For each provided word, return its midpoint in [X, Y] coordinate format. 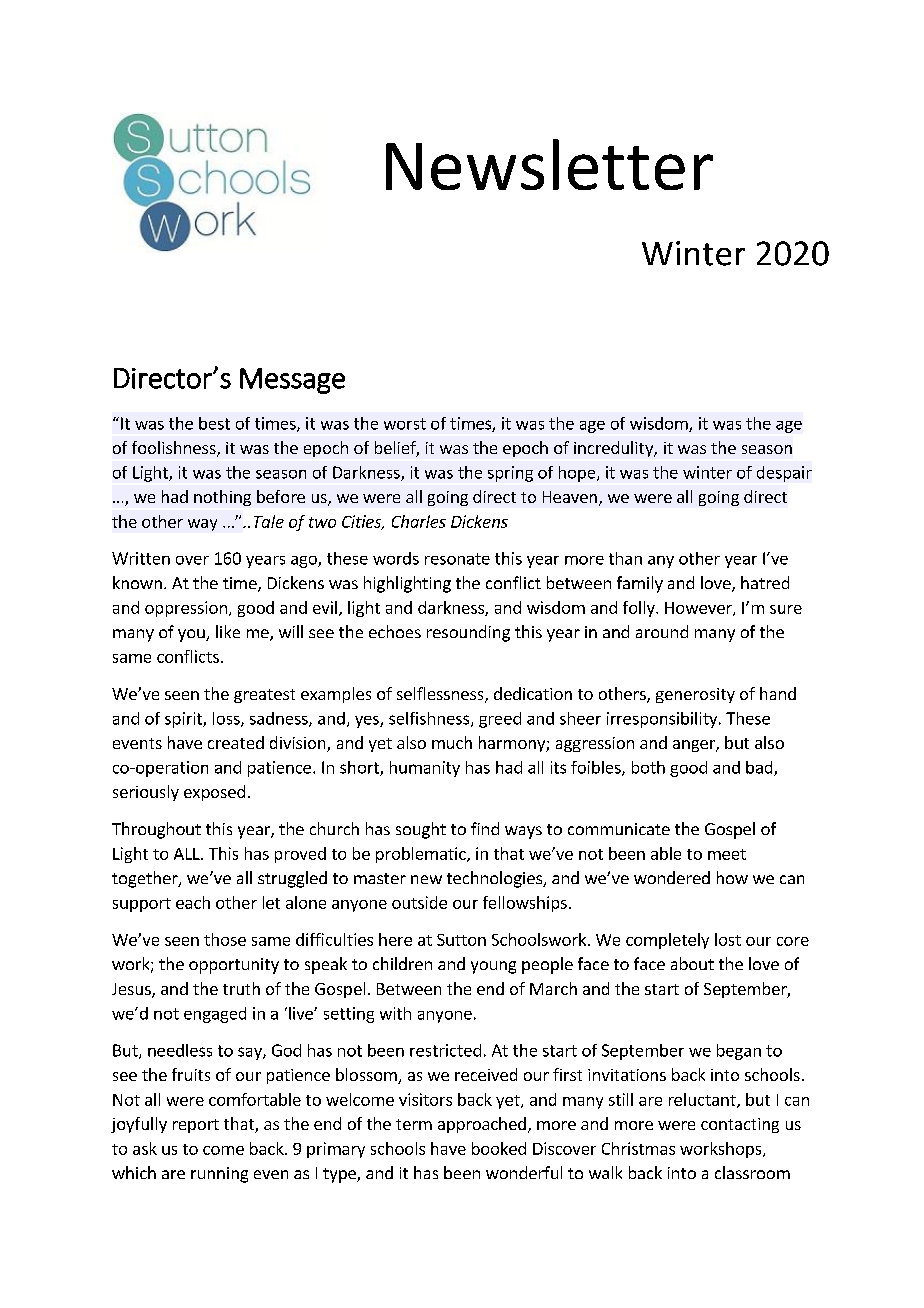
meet [727, 854]
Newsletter [549, 164]
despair [784, 474]
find [485, 828]
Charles [419, 521]
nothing [222, 498]
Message [292, 381]
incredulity [614, 449]
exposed [214, 793]
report [196, 1126]
